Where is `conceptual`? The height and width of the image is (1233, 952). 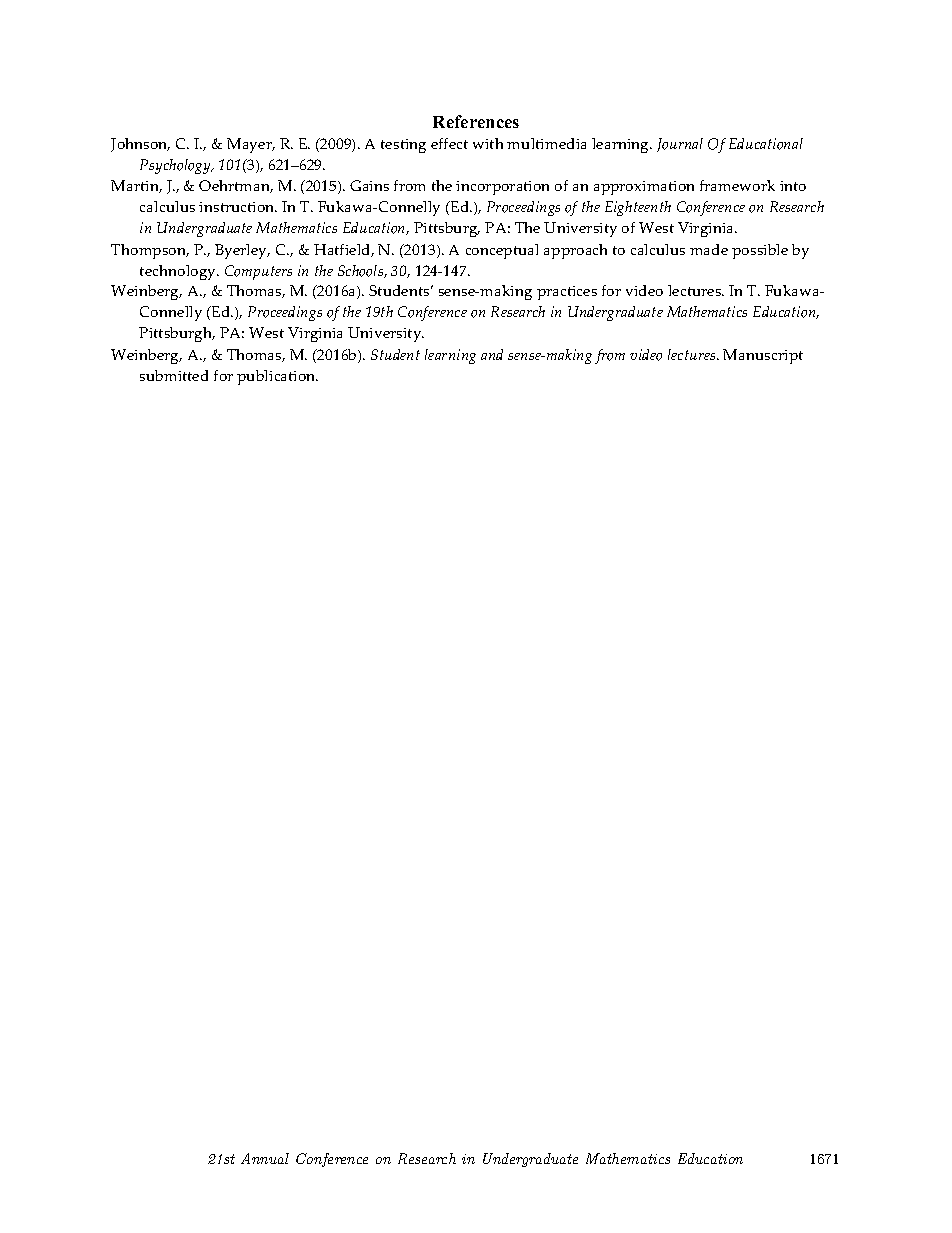 conceptual is located at coordinates (502, 251).
